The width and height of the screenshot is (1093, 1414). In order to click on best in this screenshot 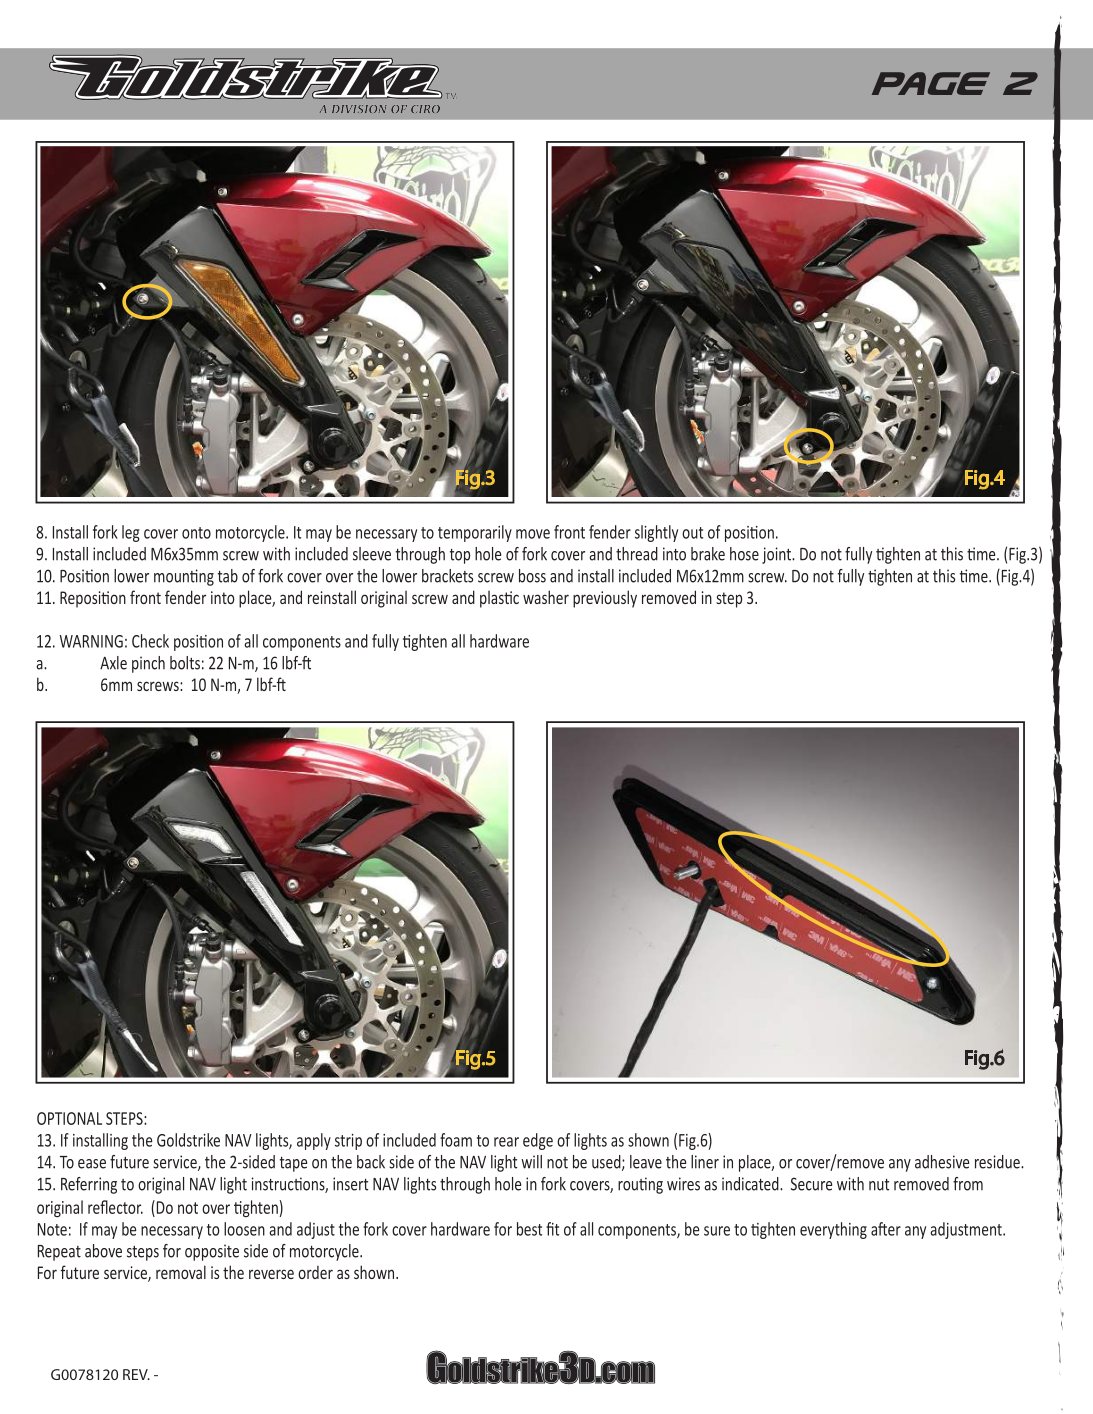, I will do `click(529, 1229)`.
